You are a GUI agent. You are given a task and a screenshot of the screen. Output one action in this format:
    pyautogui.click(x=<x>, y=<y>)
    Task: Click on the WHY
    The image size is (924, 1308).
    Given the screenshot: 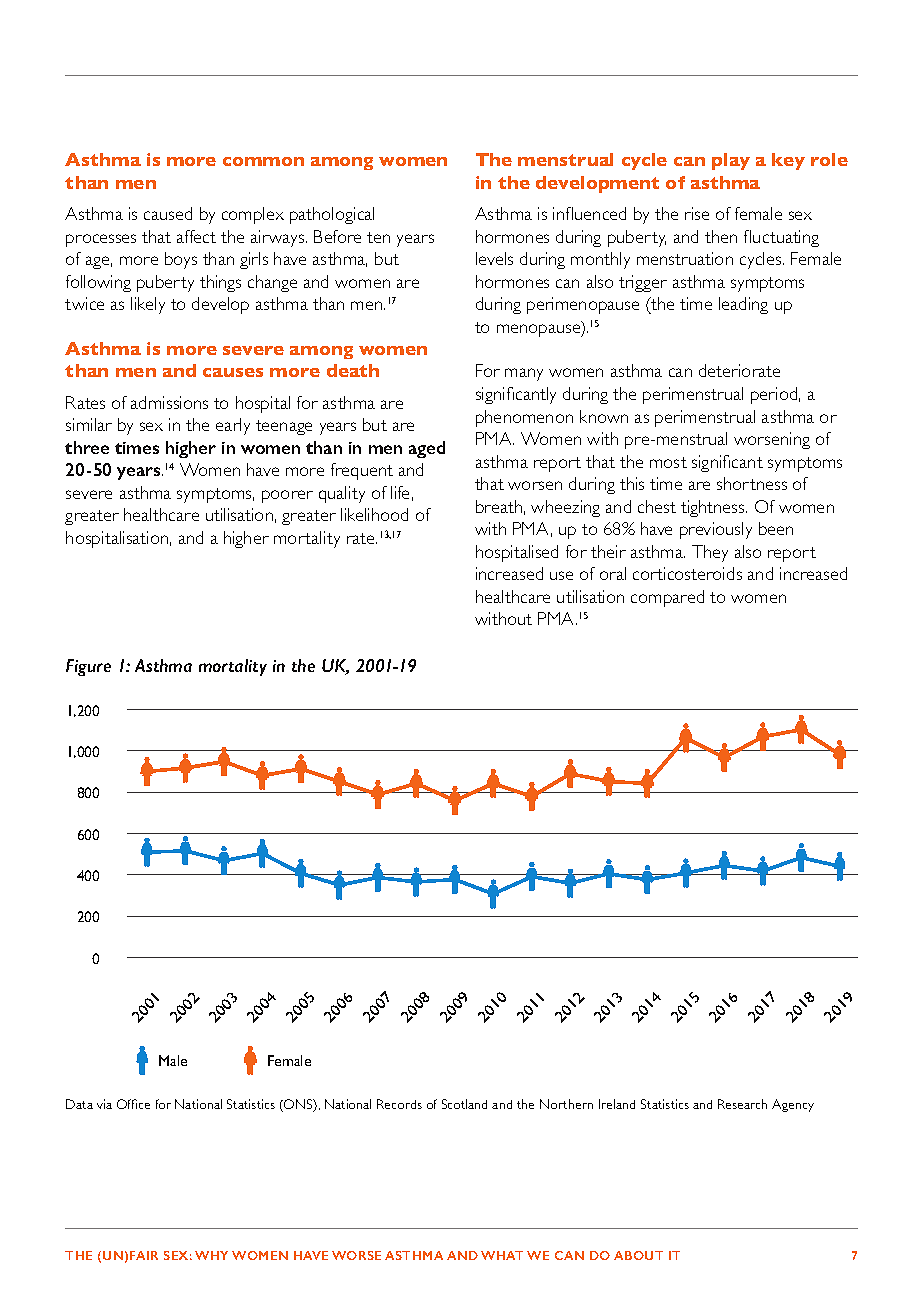 What is the action you would take?
    pyautogui.click(x=211, y=1255)
